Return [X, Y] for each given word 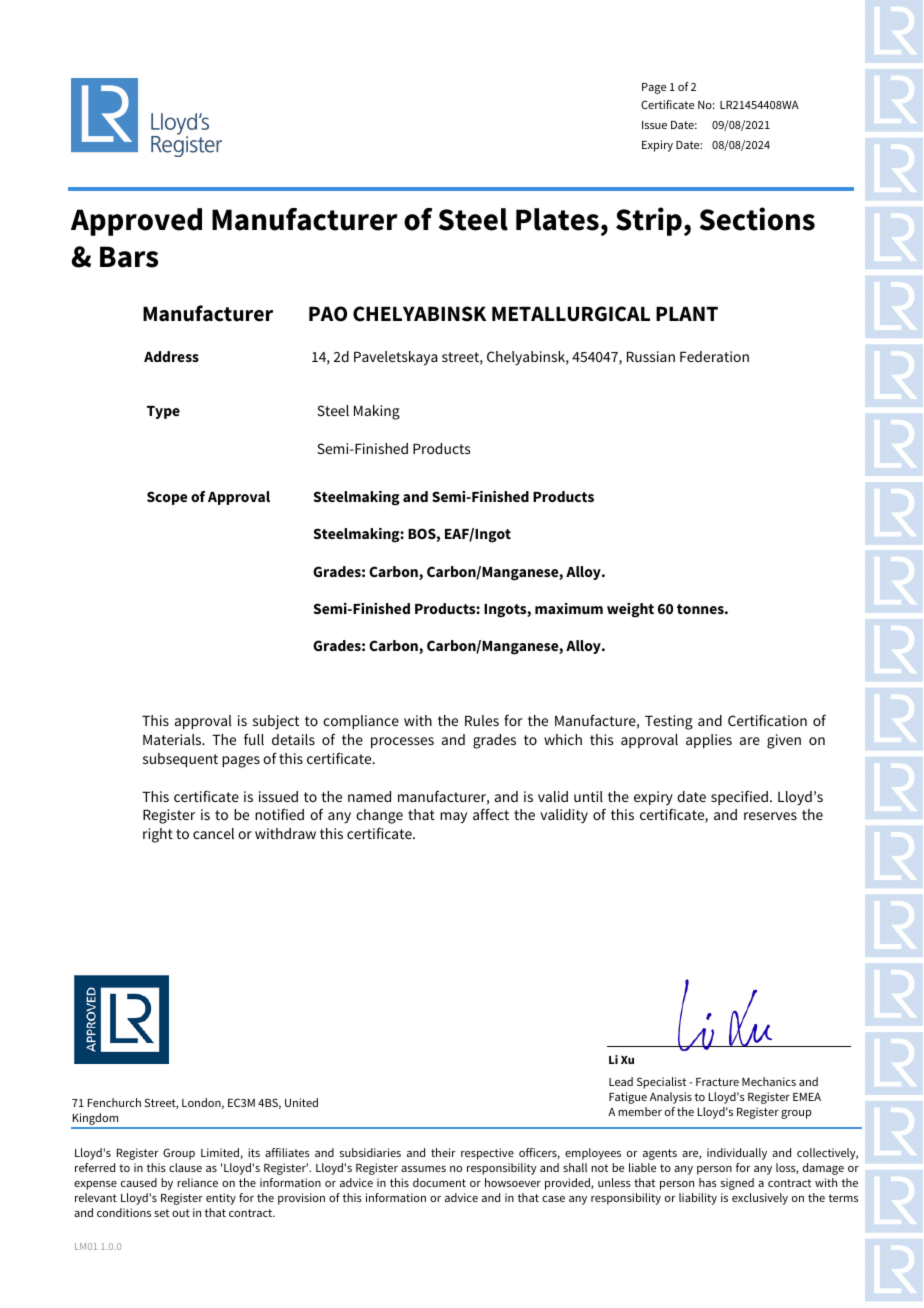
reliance [197, 1182]
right [158, 835]
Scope [167, 498]
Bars [129, 257]
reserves [770, 816]
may [453, 818]
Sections [757, 219]
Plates [557, 219]
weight [630, 610]
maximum [569, 608]
